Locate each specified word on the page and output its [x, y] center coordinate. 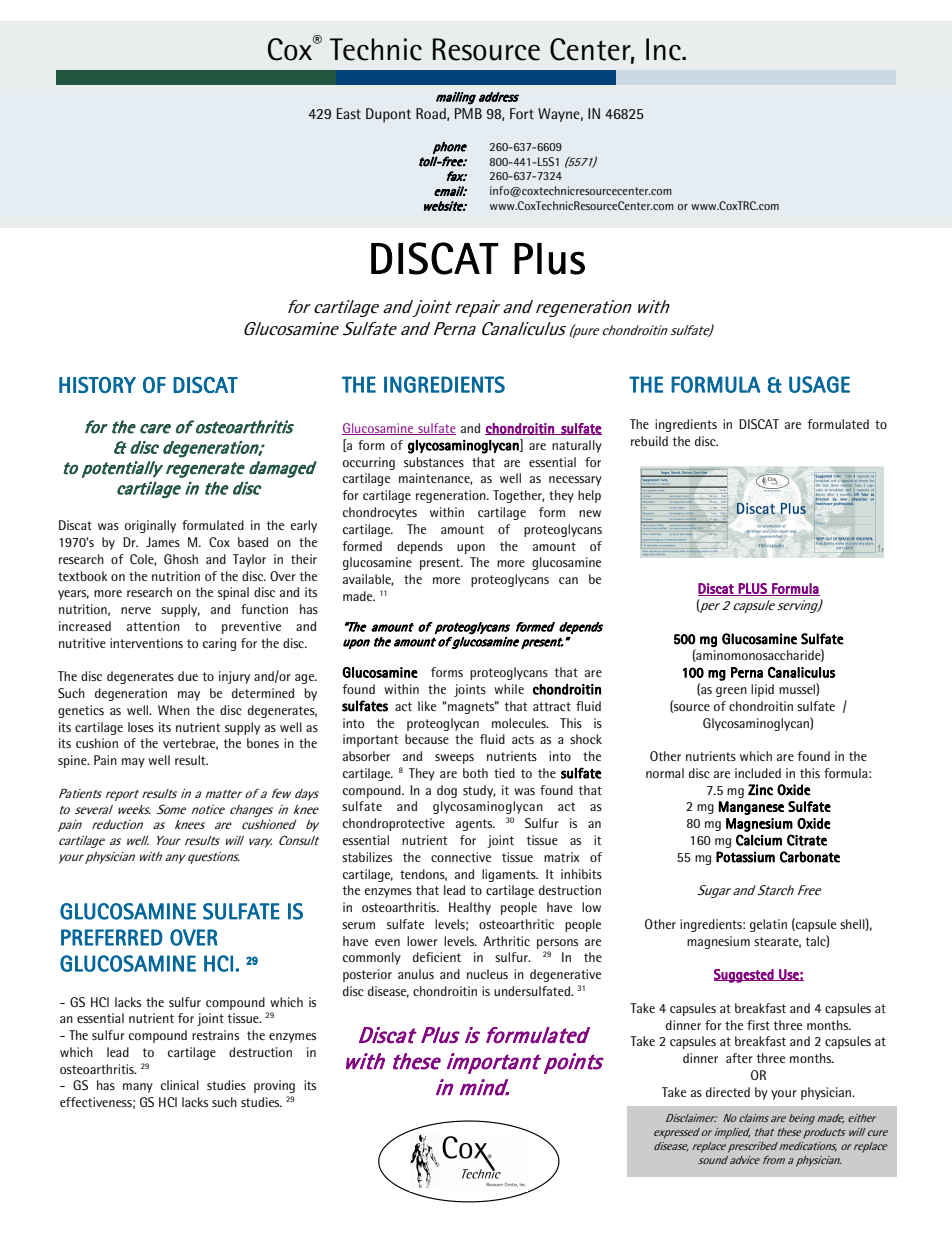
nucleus [487, 974]
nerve [136, 610]
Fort [522, 113]
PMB [468, 113]
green [731, 692]
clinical [180, 1085]
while [509, 689]
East [349, 113]
